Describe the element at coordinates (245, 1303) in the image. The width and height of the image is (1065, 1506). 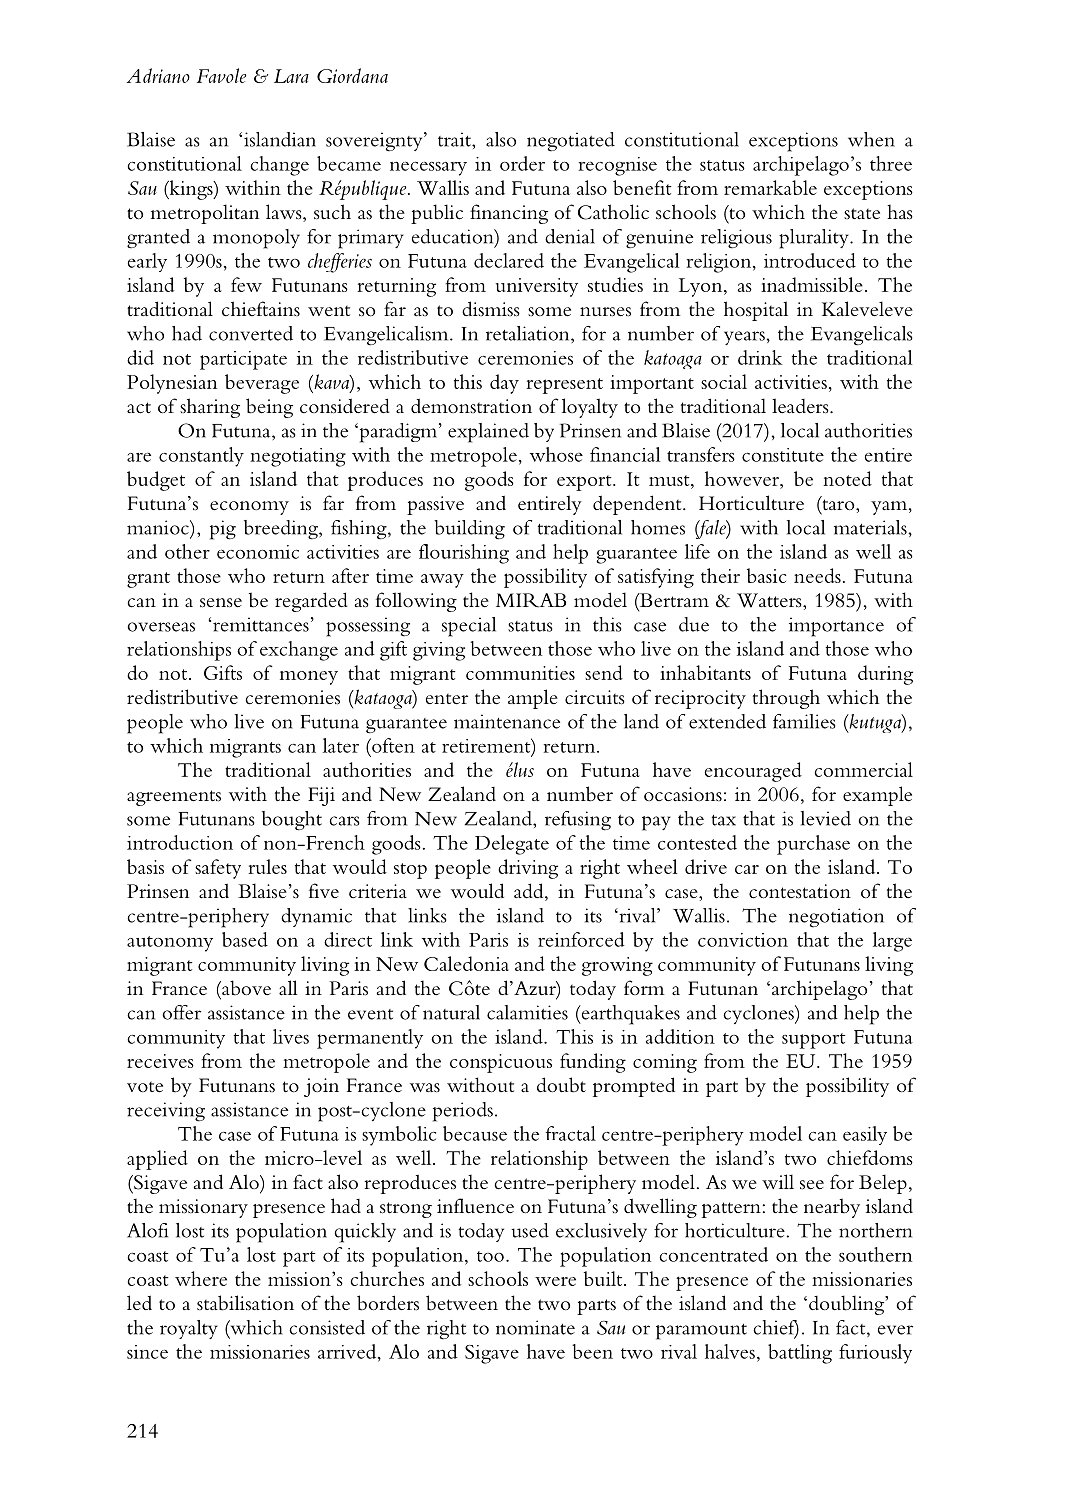
I see `stabilisation` at that location.
